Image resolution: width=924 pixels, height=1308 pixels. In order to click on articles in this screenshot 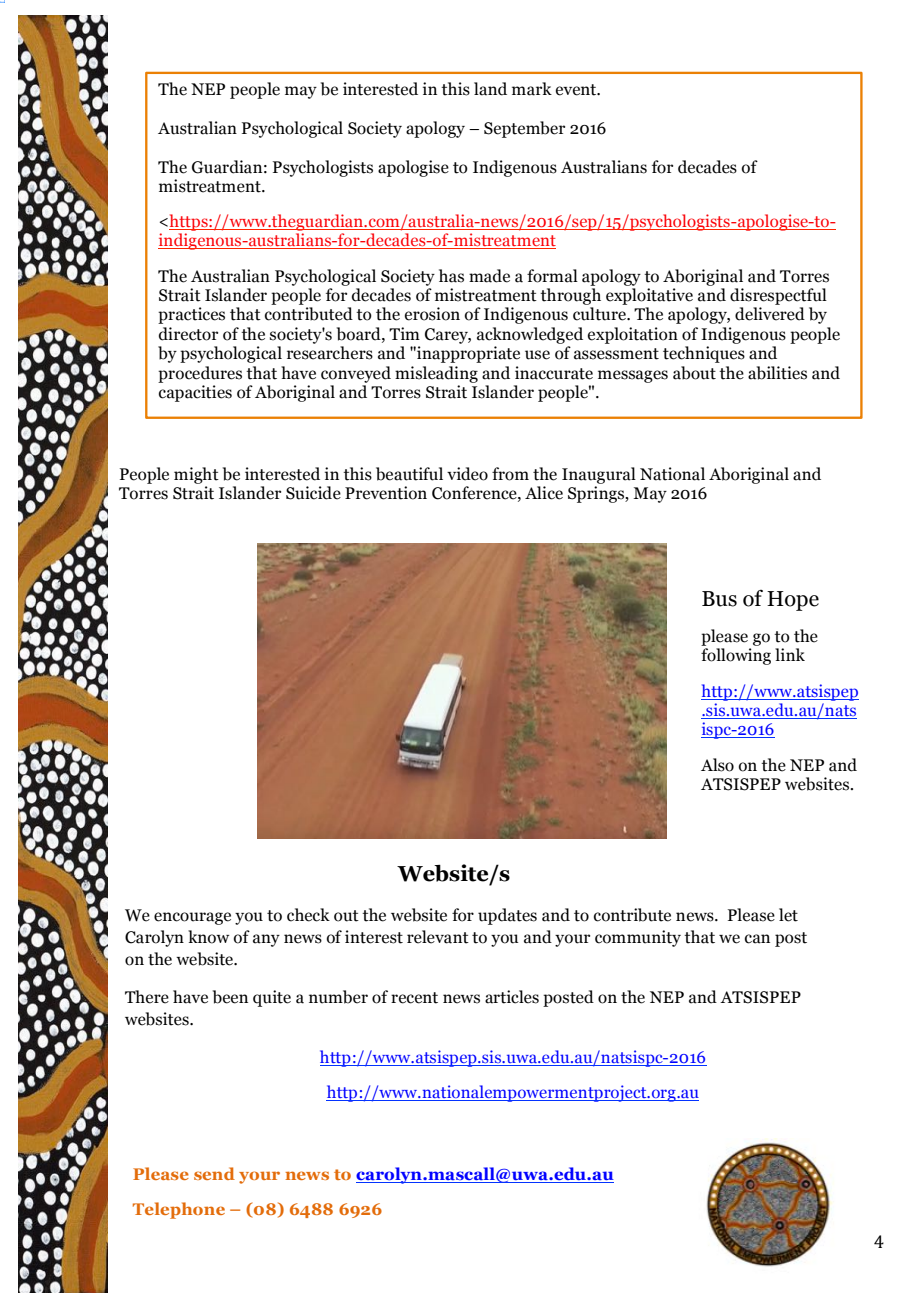, I will do `click(512, 997)`.
